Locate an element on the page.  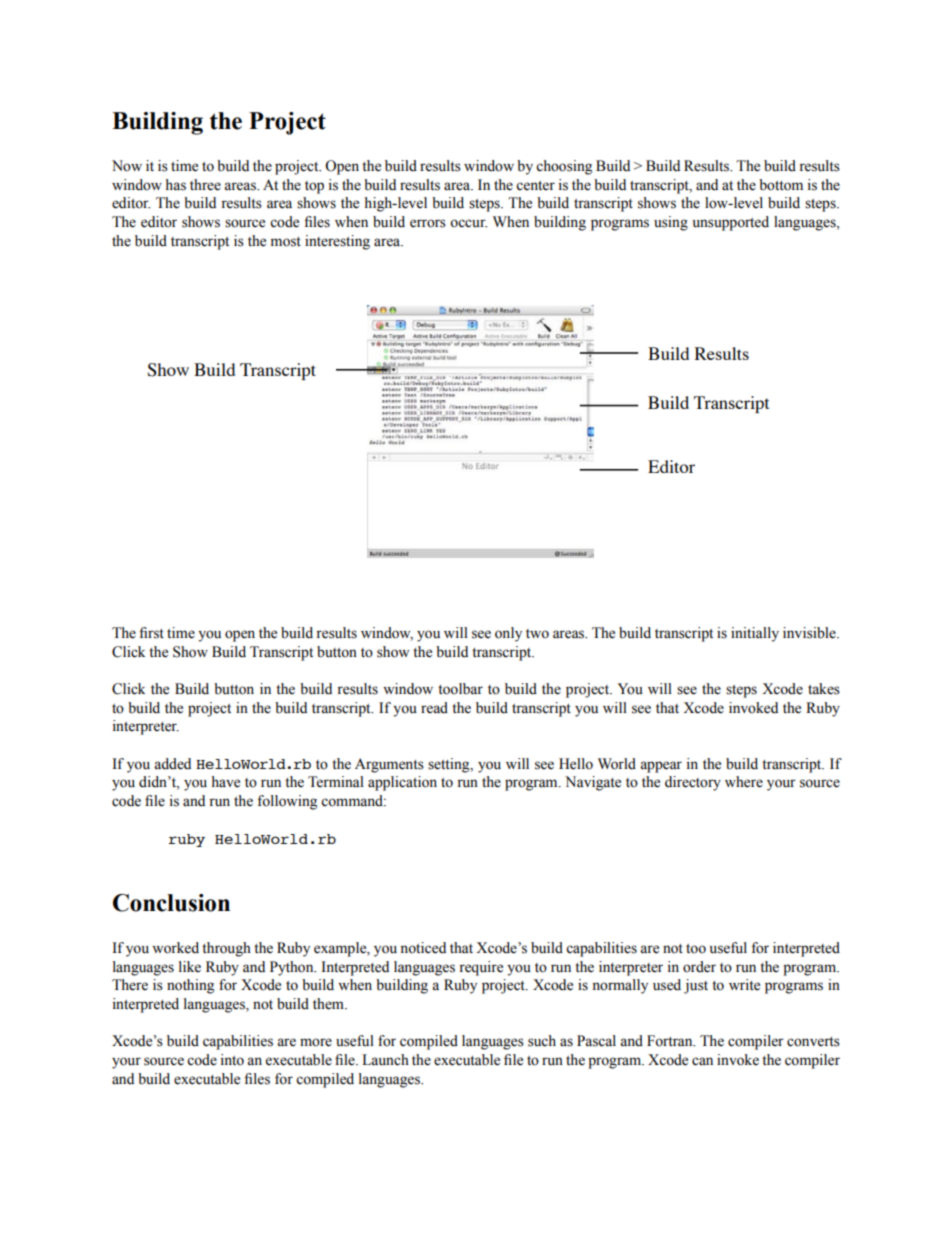
initially is located at coordinates (755, 634).
